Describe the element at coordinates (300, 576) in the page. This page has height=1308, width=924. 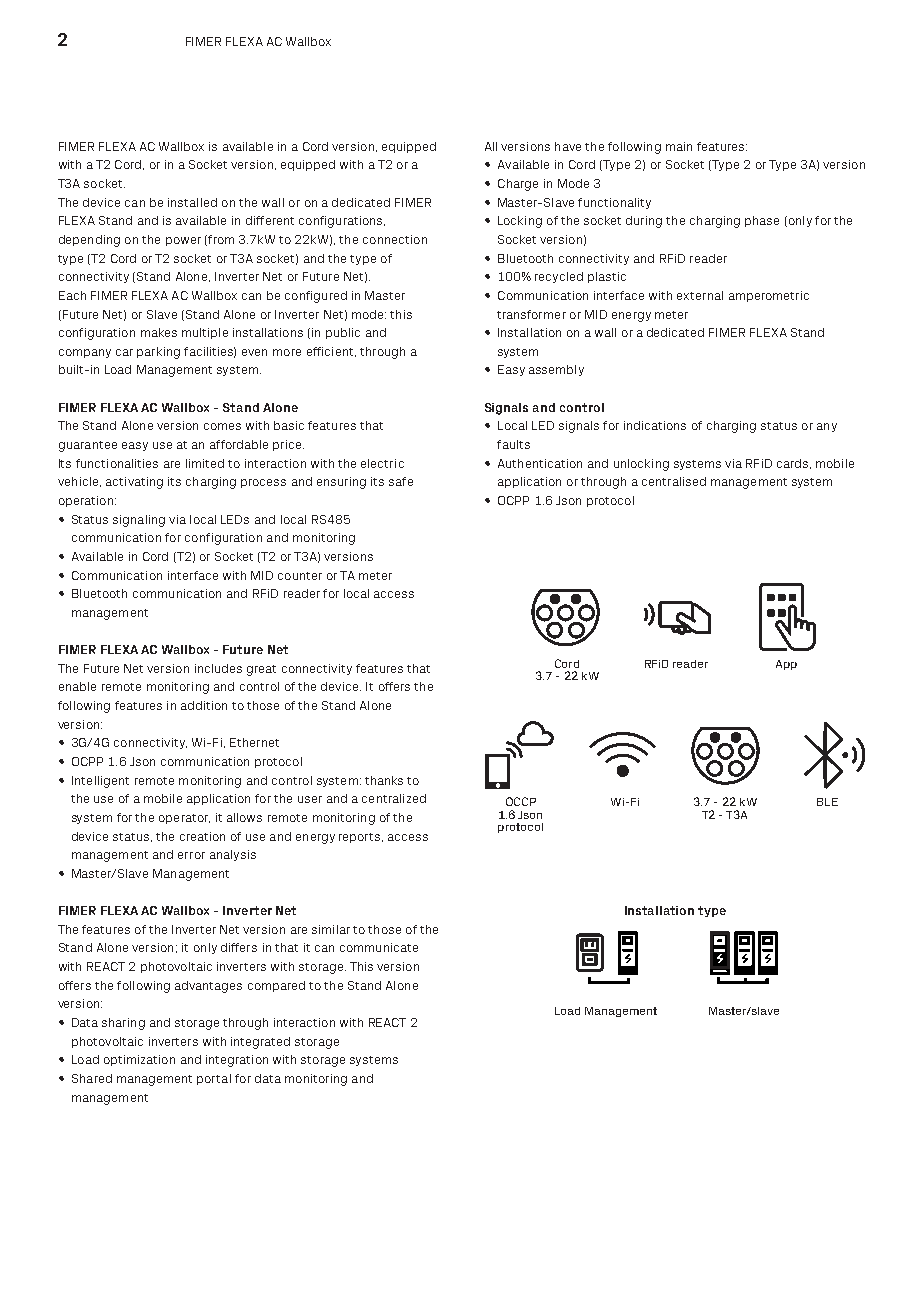
I see `counter` at that location.
